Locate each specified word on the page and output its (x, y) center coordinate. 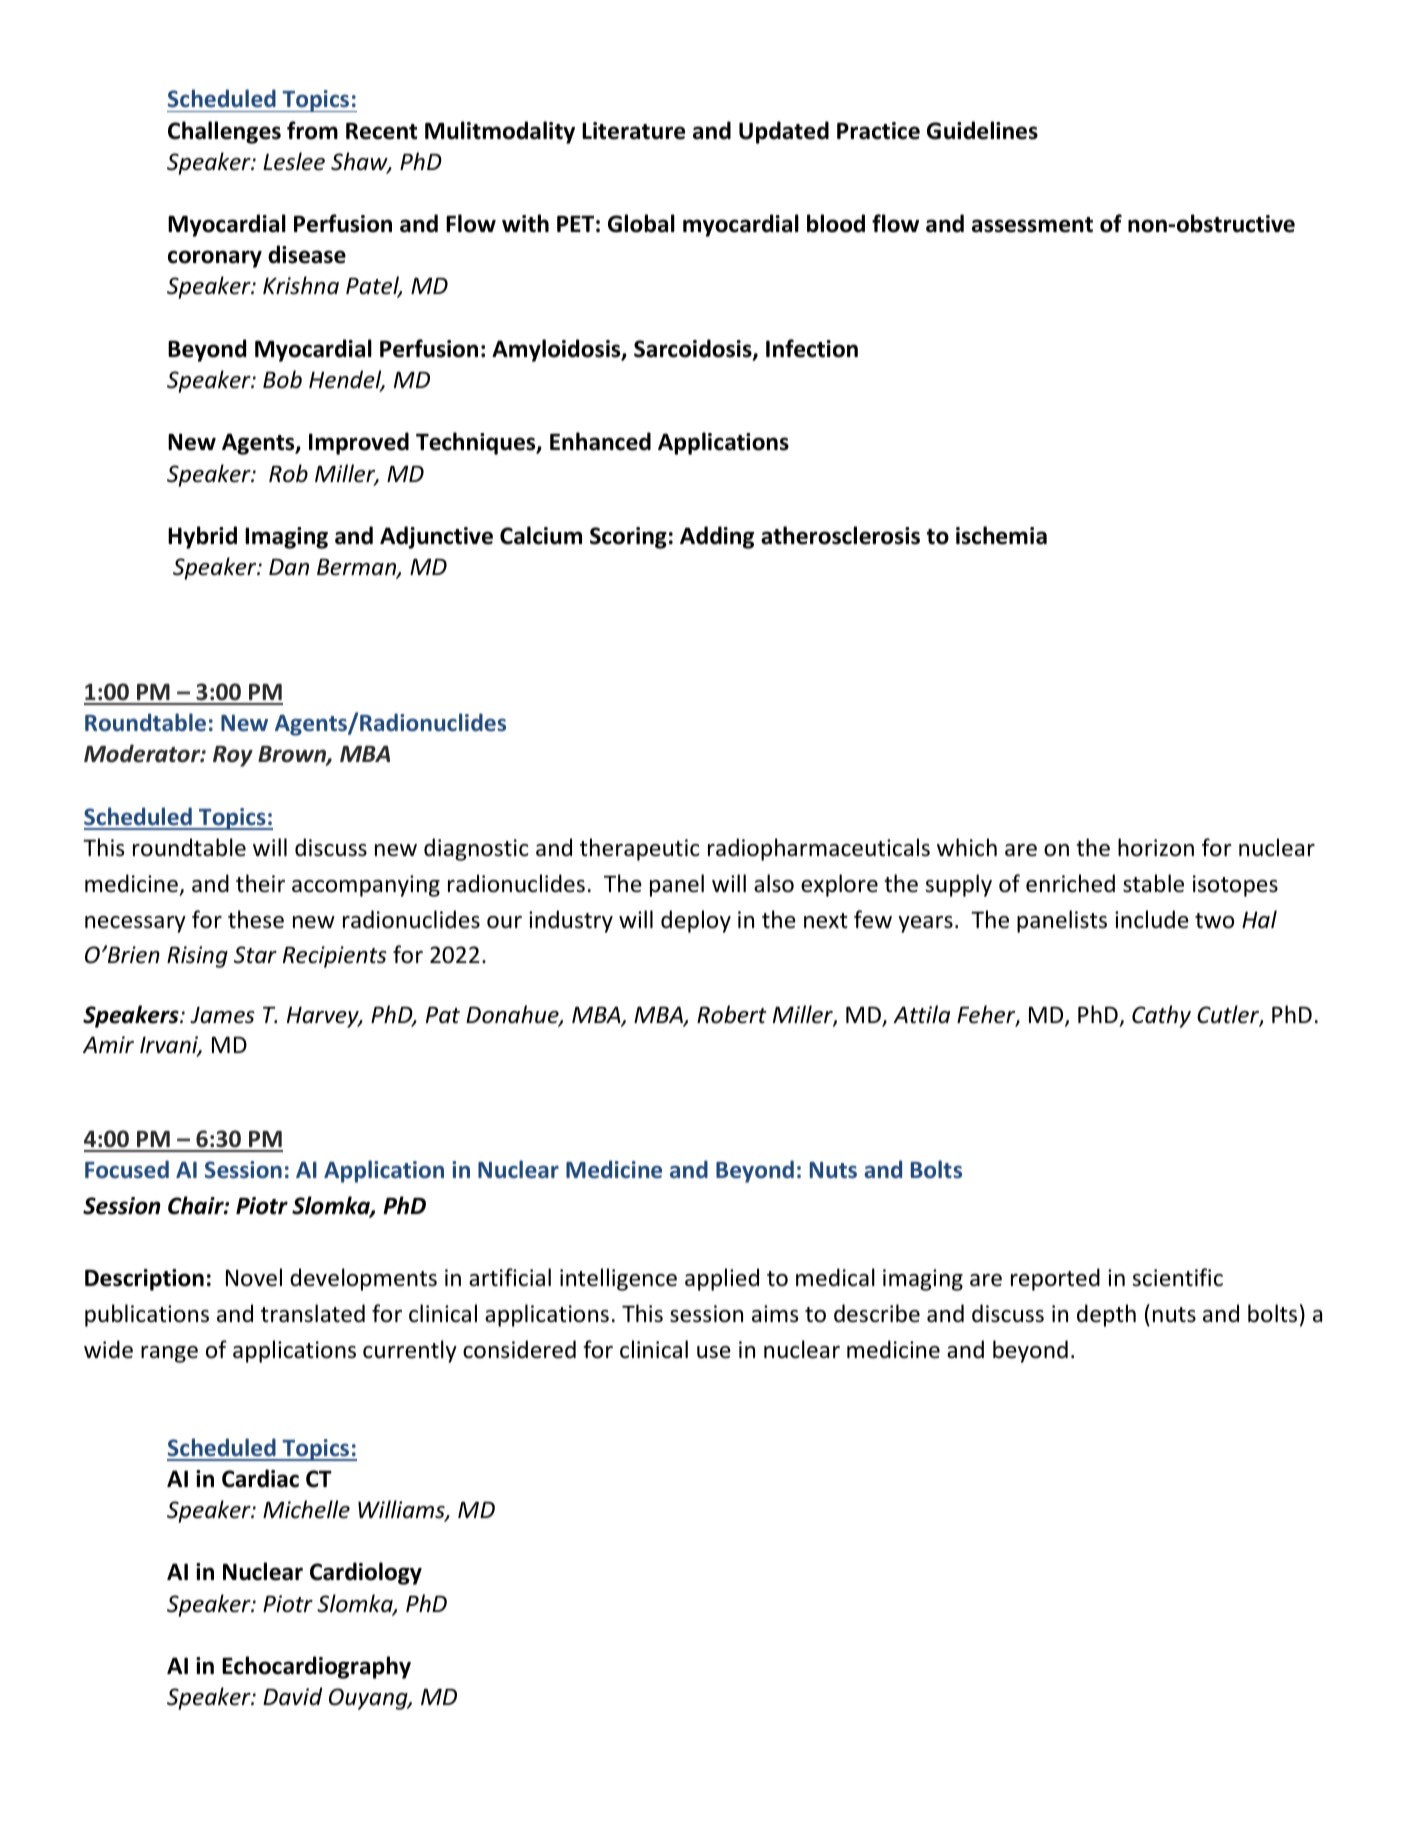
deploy (696, 921)
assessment (1032, 225)
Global (641, 223)
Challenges (224, 132)
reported (1055, 1279)
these (256, 919)
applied (722, 1279)
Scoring (628, 538)
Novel (254, 1277)
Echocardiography (316, 1667)
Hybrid (202, 537)
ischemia (1001, 535)
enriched (1070, 883)
